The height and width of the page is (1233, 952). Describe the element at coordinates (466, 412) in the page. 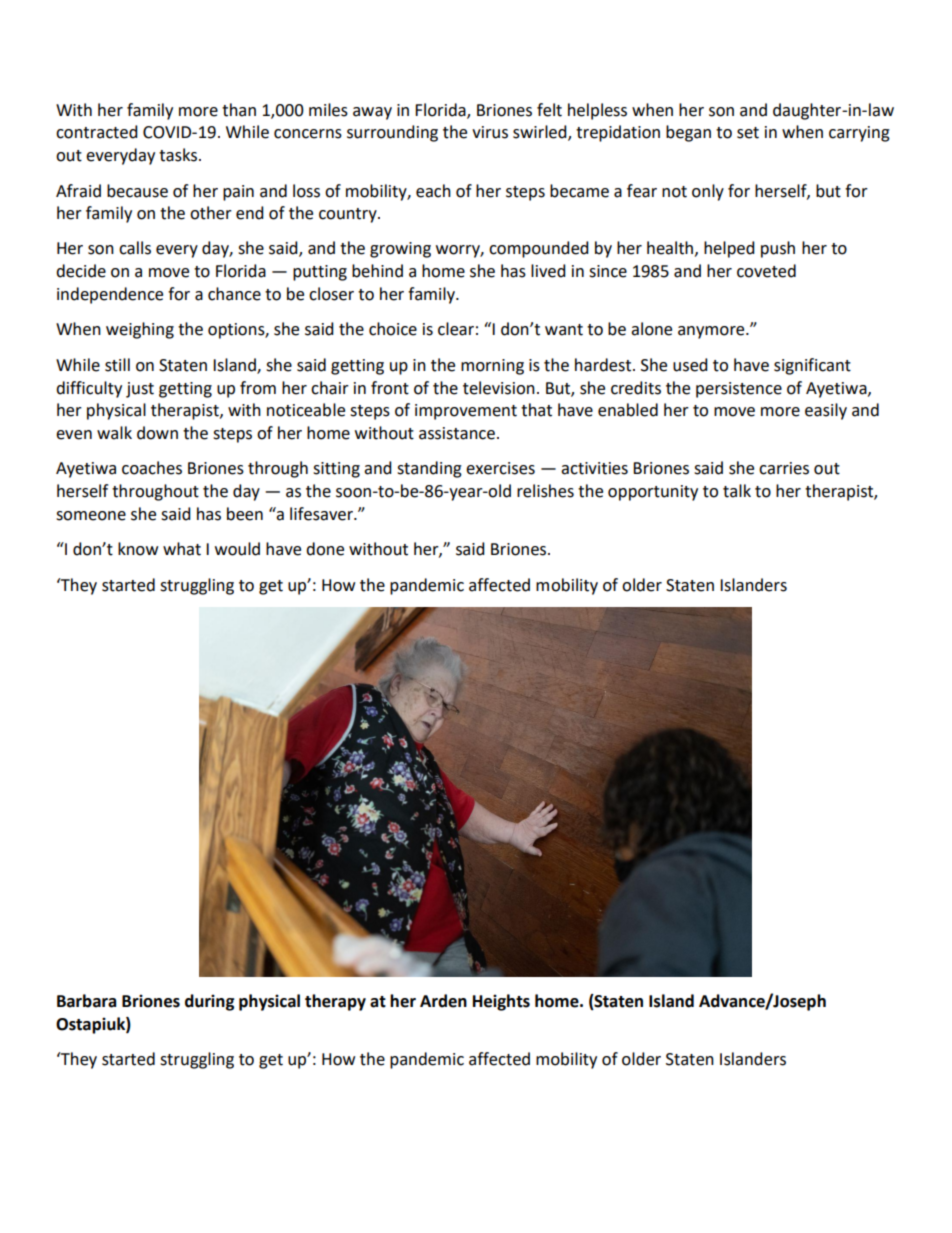

I see `improvement` at that location.
